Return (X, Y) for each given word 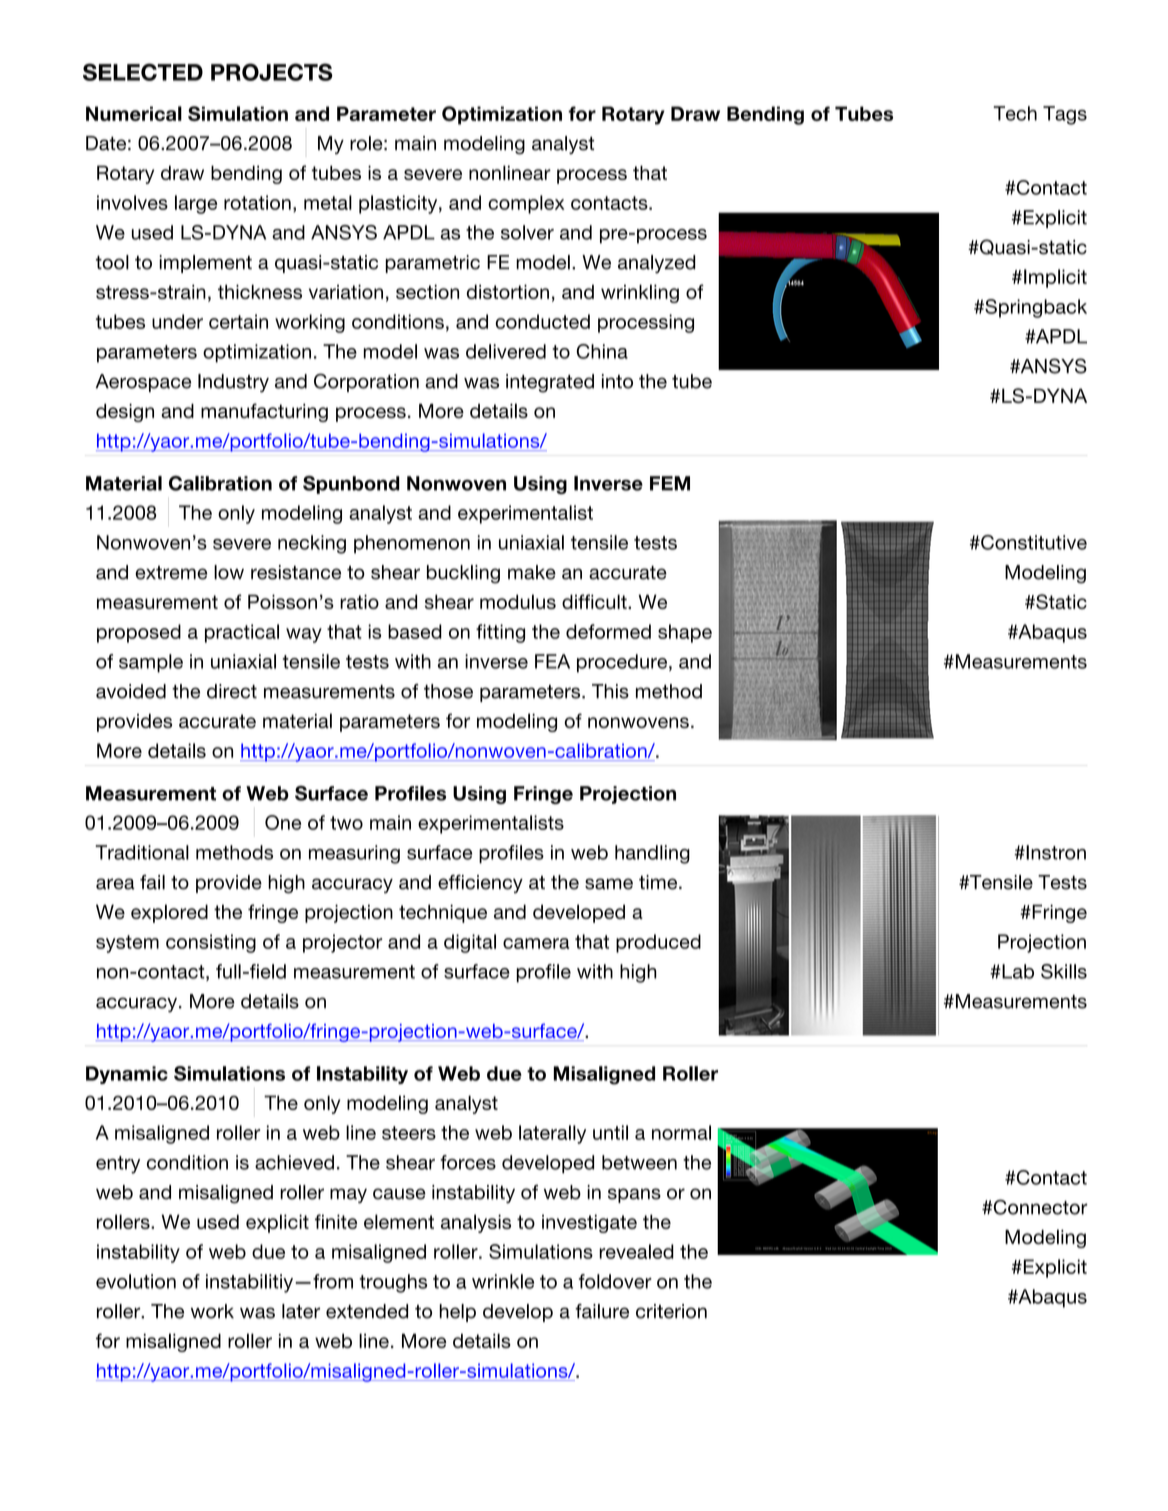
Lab (1017, 971)
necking (312, 544)
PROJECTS (272, 72)
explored (169, 913)
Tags (1065, 115)
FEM (670, 483)
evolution (136, 1281)
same (609, 884)
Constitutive (1033, 542)
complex (526, 204)
